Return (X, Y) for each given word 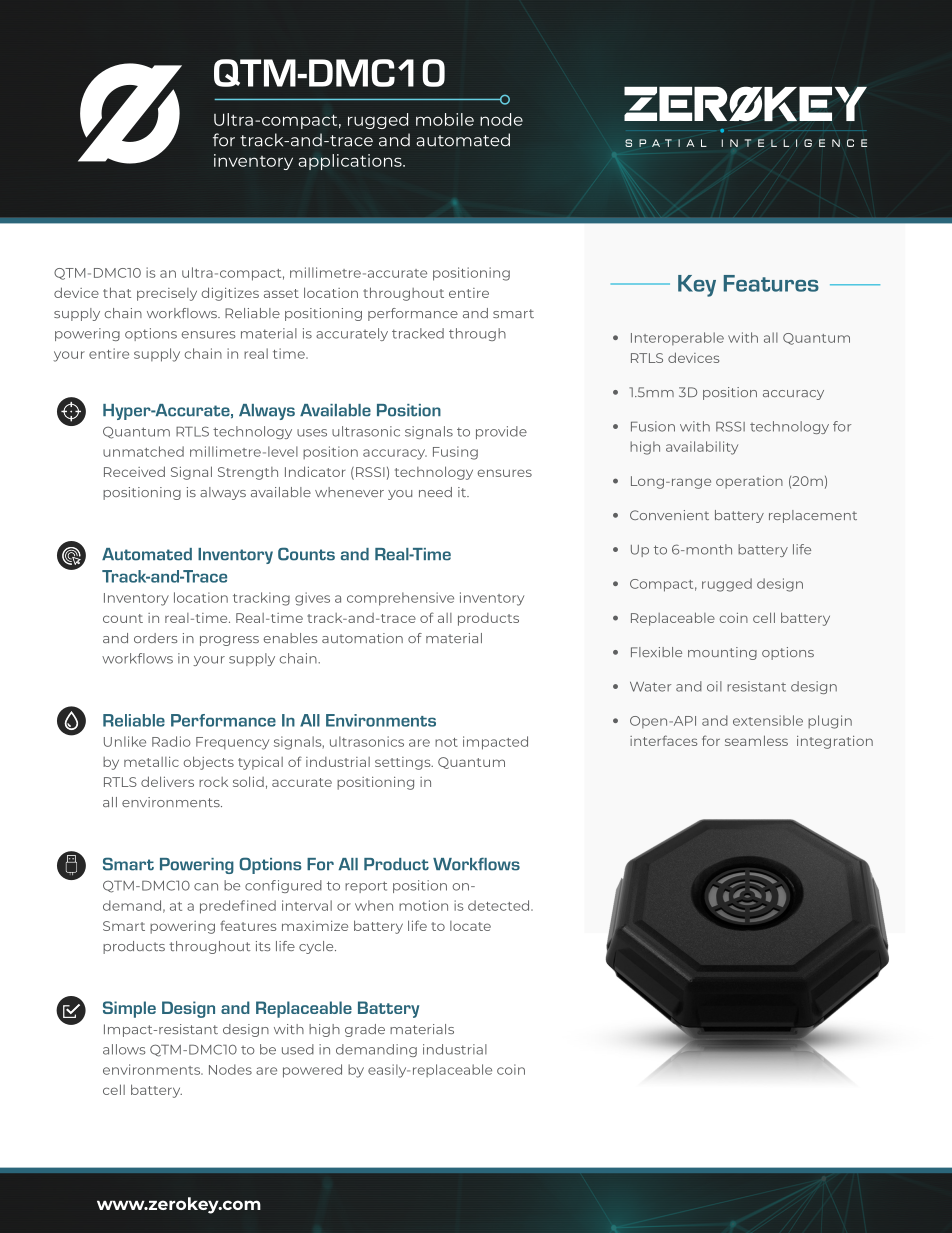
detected (500, 905)
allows (124, 1049)
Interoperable (677, 338)
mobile (445, 119)
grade (365, 1030)
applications (351, 162)
